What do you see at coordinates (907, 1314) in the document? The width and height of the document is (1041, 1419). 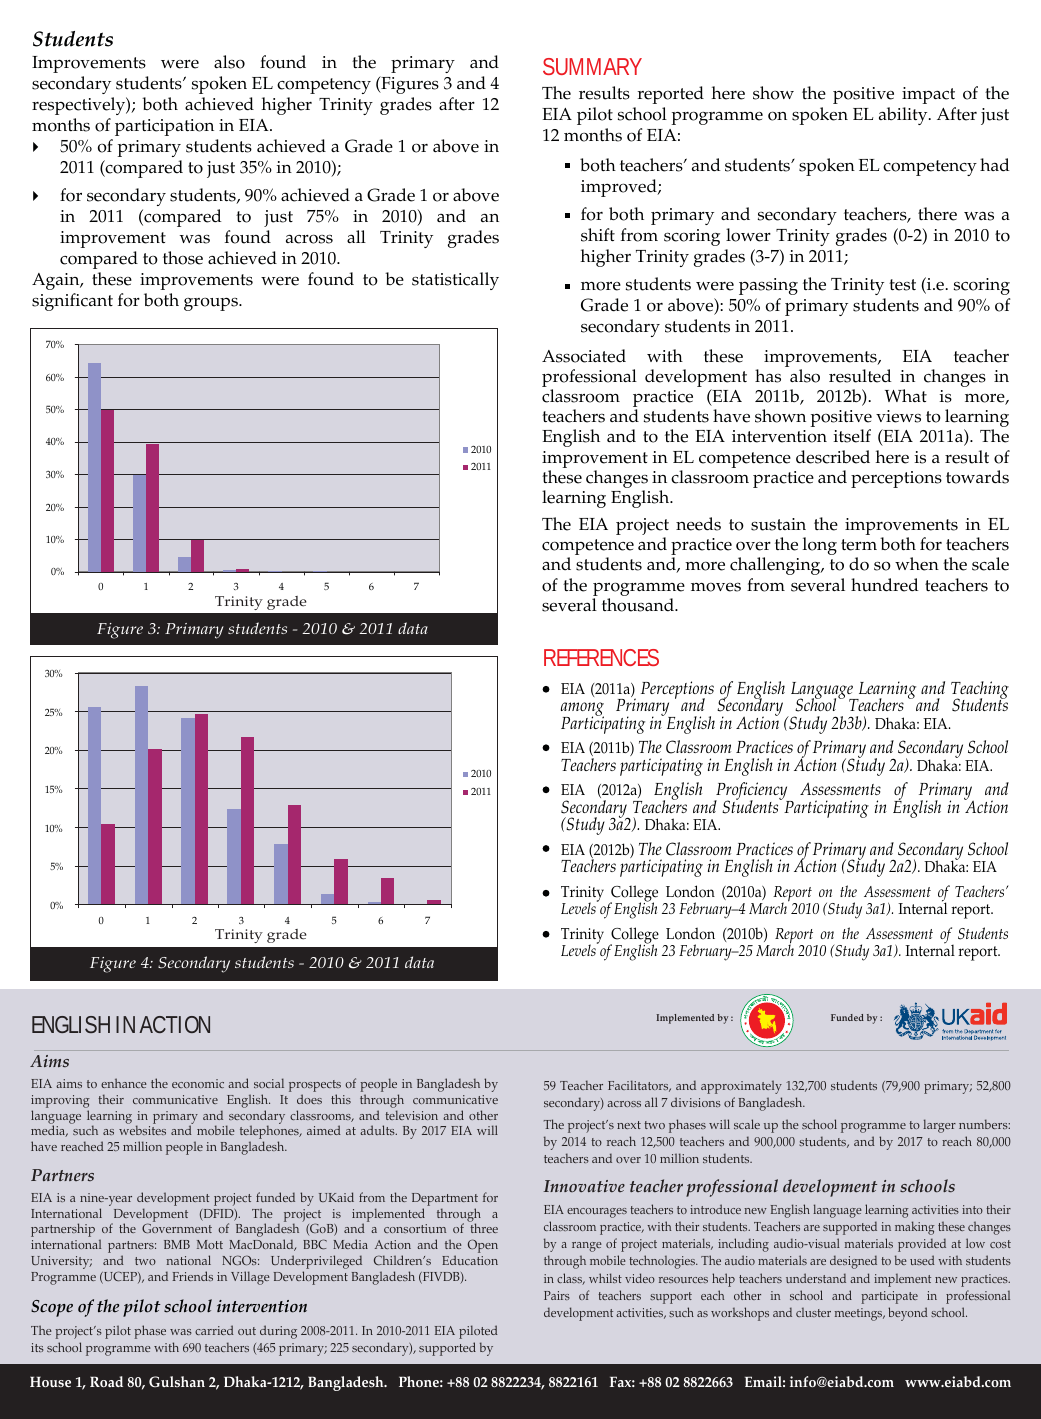 I see `beyond` at bounding box center [907, 1314].
